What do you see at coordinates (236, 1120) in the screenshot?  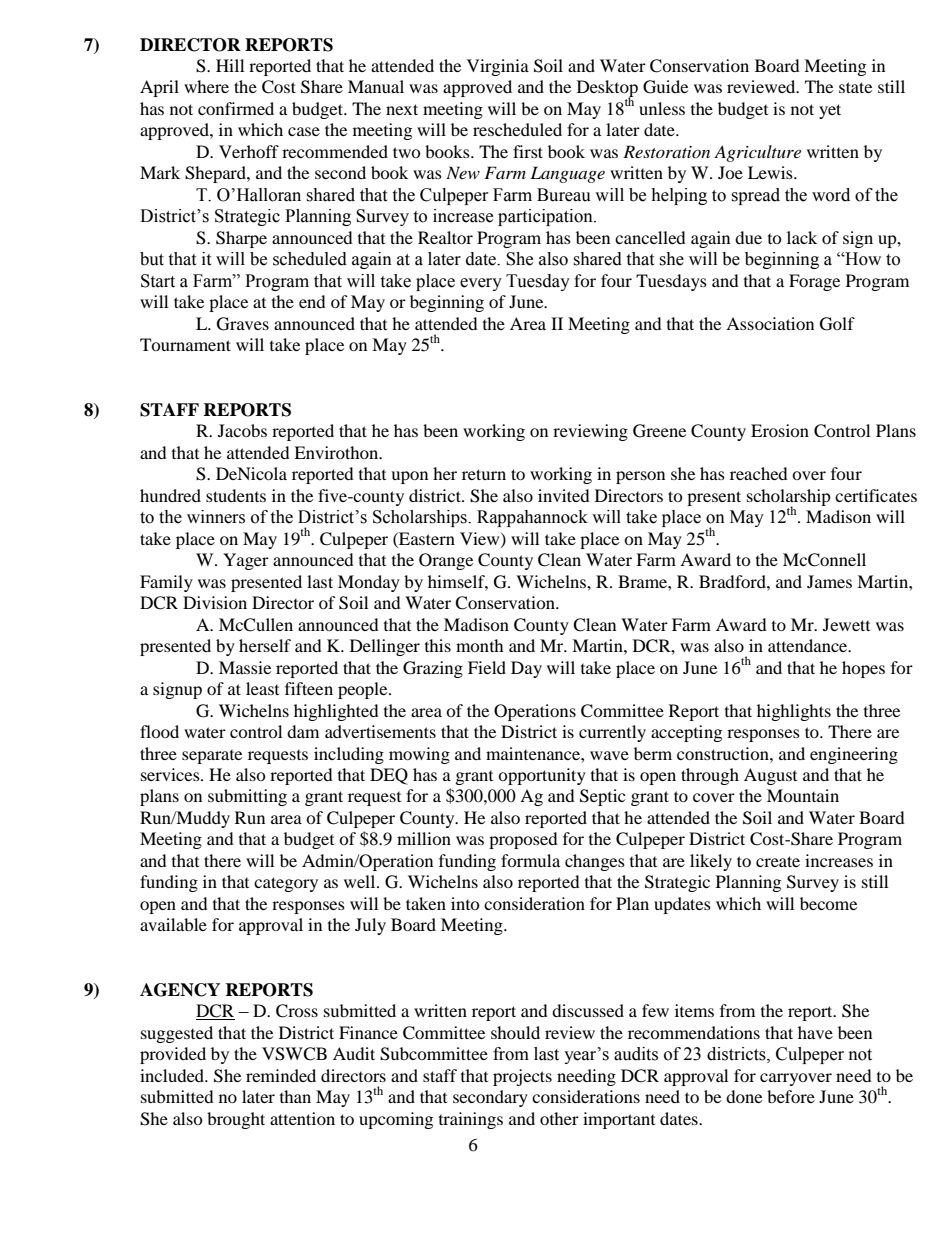 I see `brought` at bounding box center [236, 1120].
